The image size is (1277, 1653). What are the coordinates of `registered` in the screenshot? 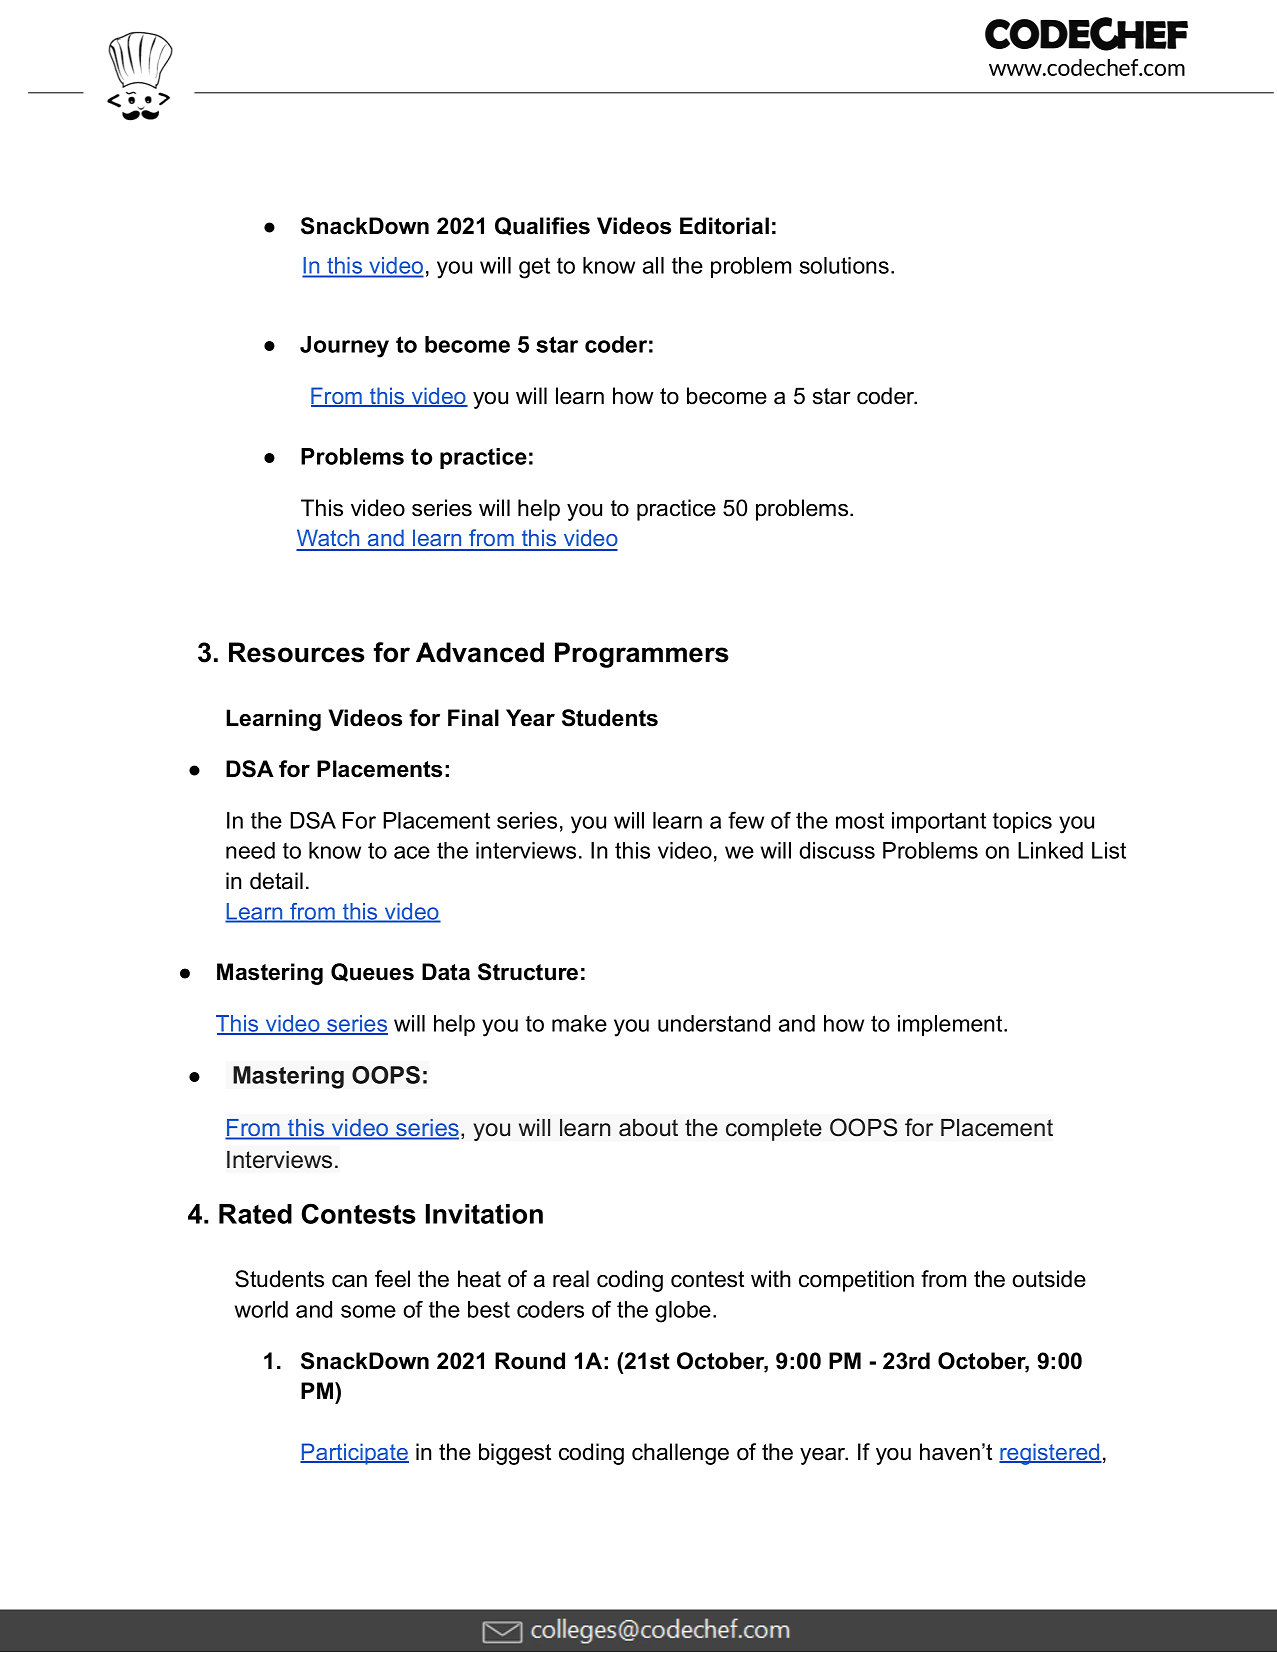 It's located at (1050, 1454).
